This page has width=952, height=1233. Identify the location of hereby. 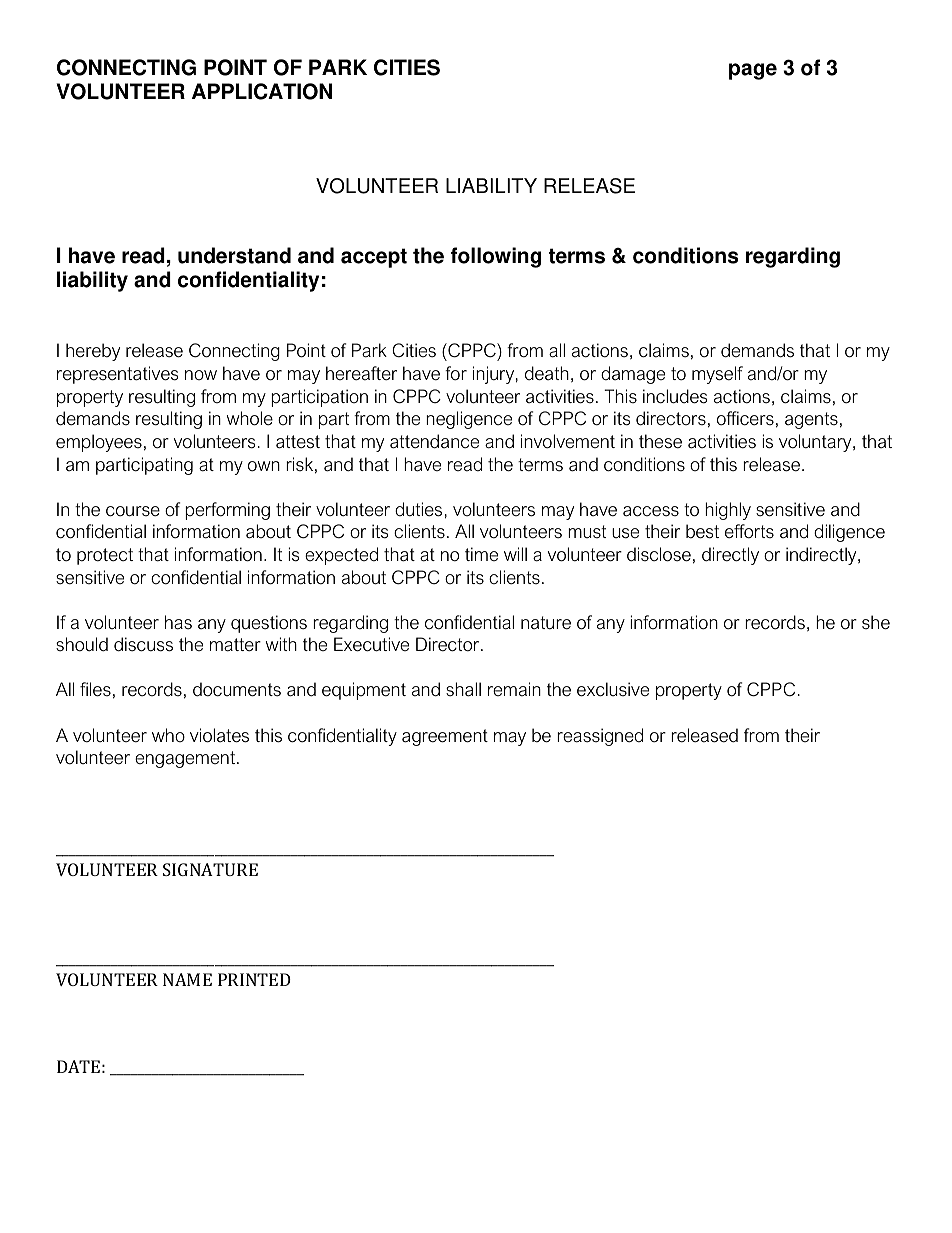
(93, 352).
